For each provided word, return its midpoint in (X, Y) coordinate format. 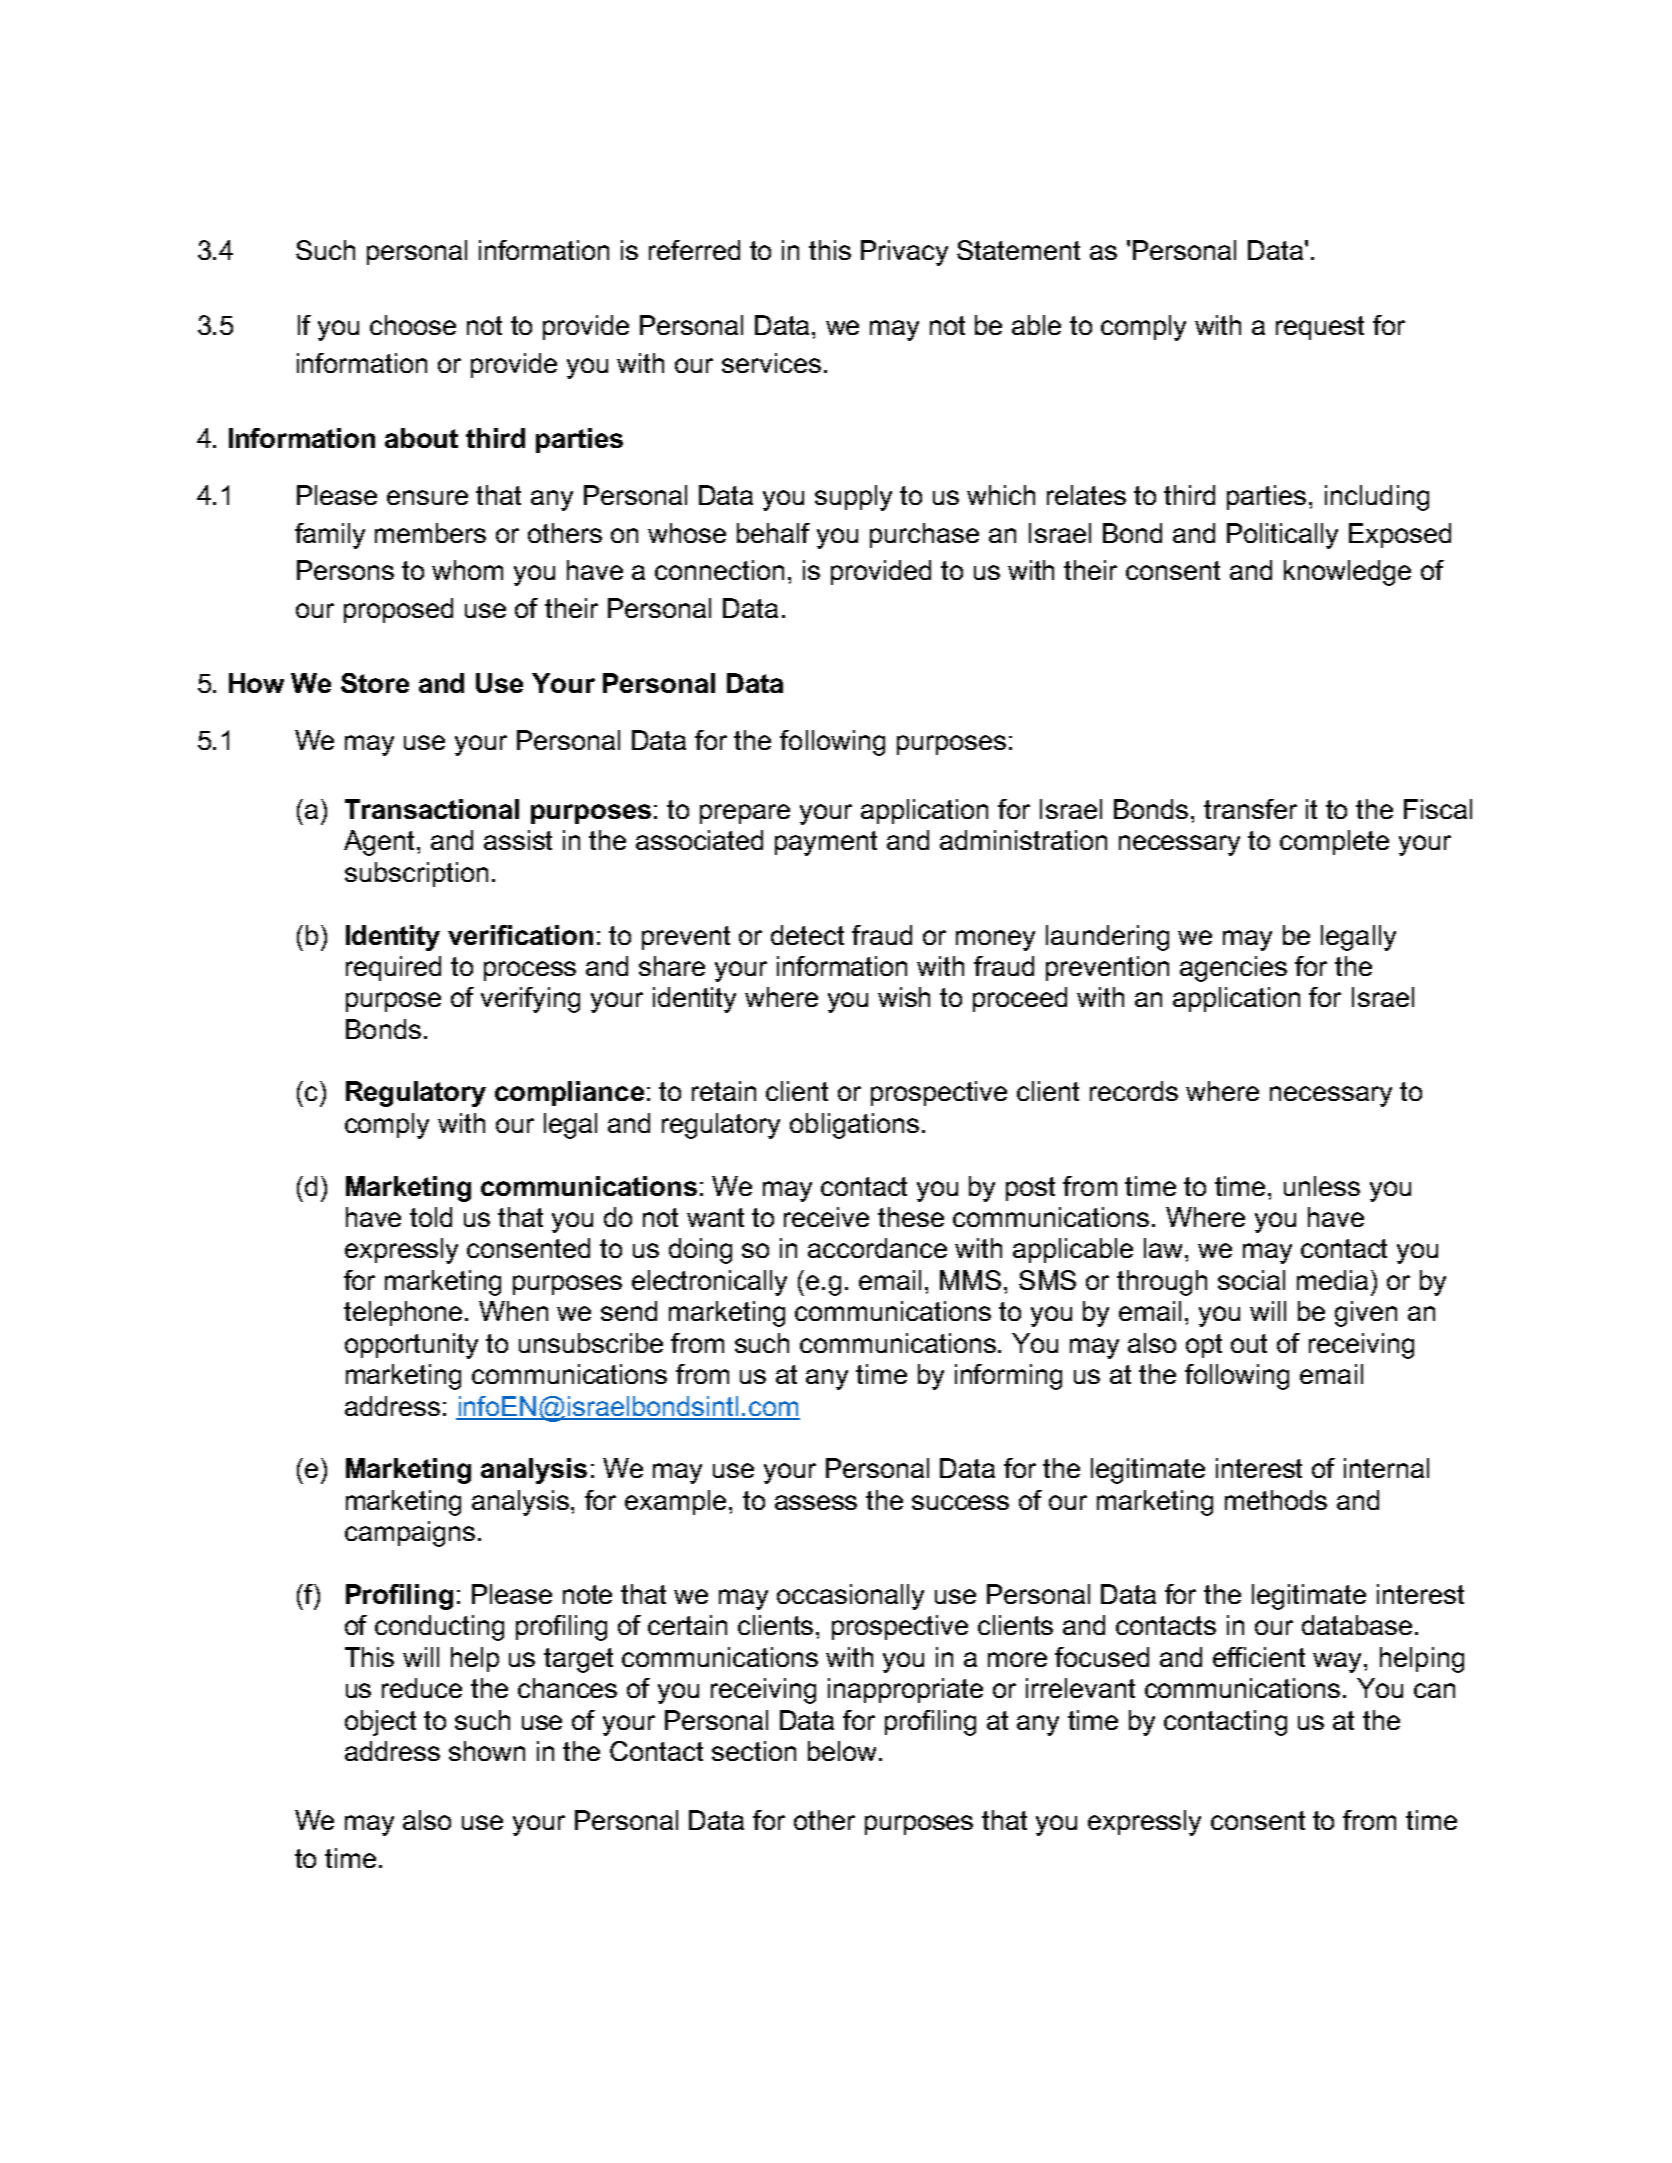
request (1320, 328)
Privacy (904, 253)
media (1332, 1280)
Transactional (432, 809)
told (431, 1217)
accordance (877, 1248)
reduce (422, 1688)
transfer (1250, 809)
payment (826, 843)
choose (413, 325)
